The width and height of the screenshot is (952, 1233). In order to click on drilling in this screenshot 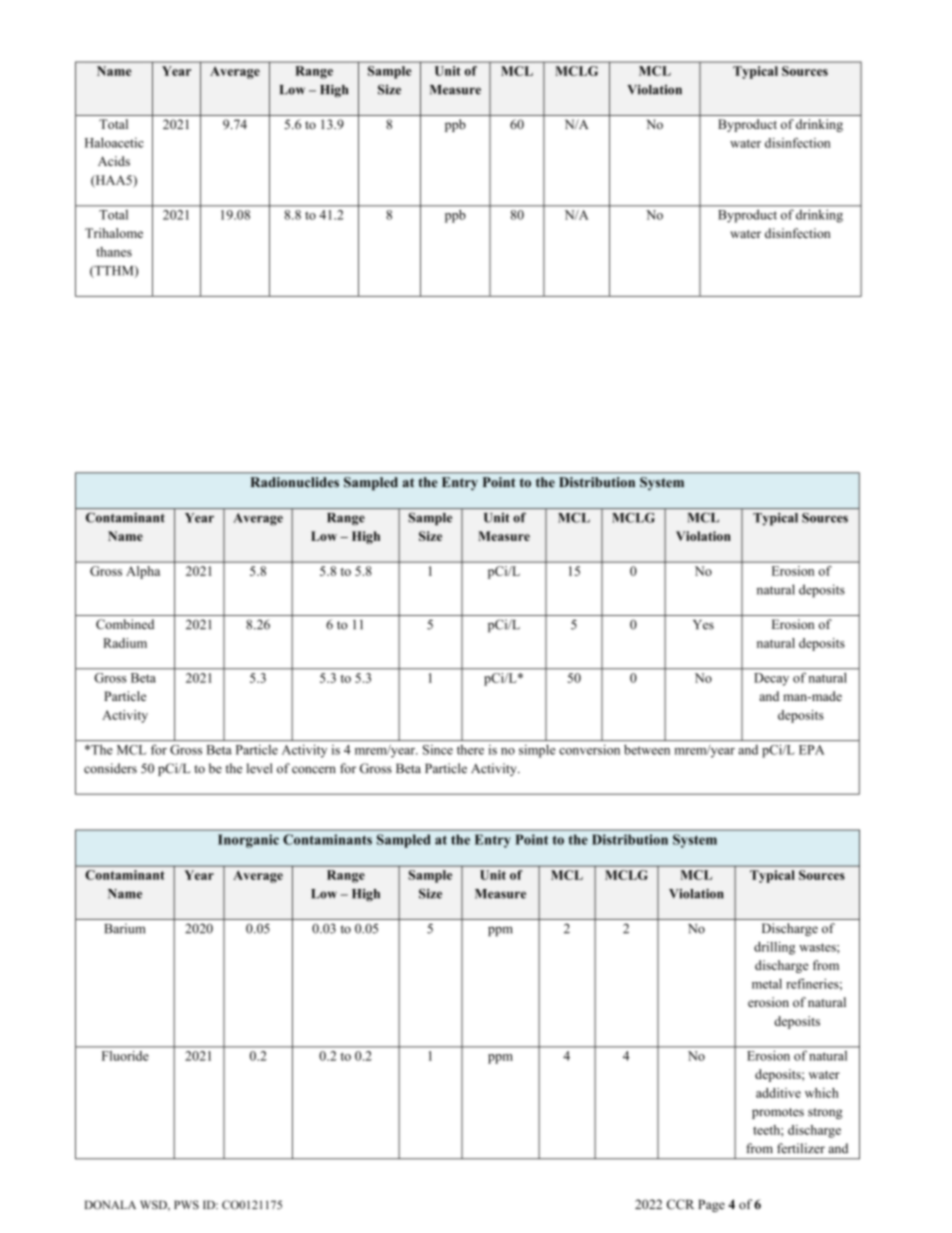, I will do `click(774, 948)`.
